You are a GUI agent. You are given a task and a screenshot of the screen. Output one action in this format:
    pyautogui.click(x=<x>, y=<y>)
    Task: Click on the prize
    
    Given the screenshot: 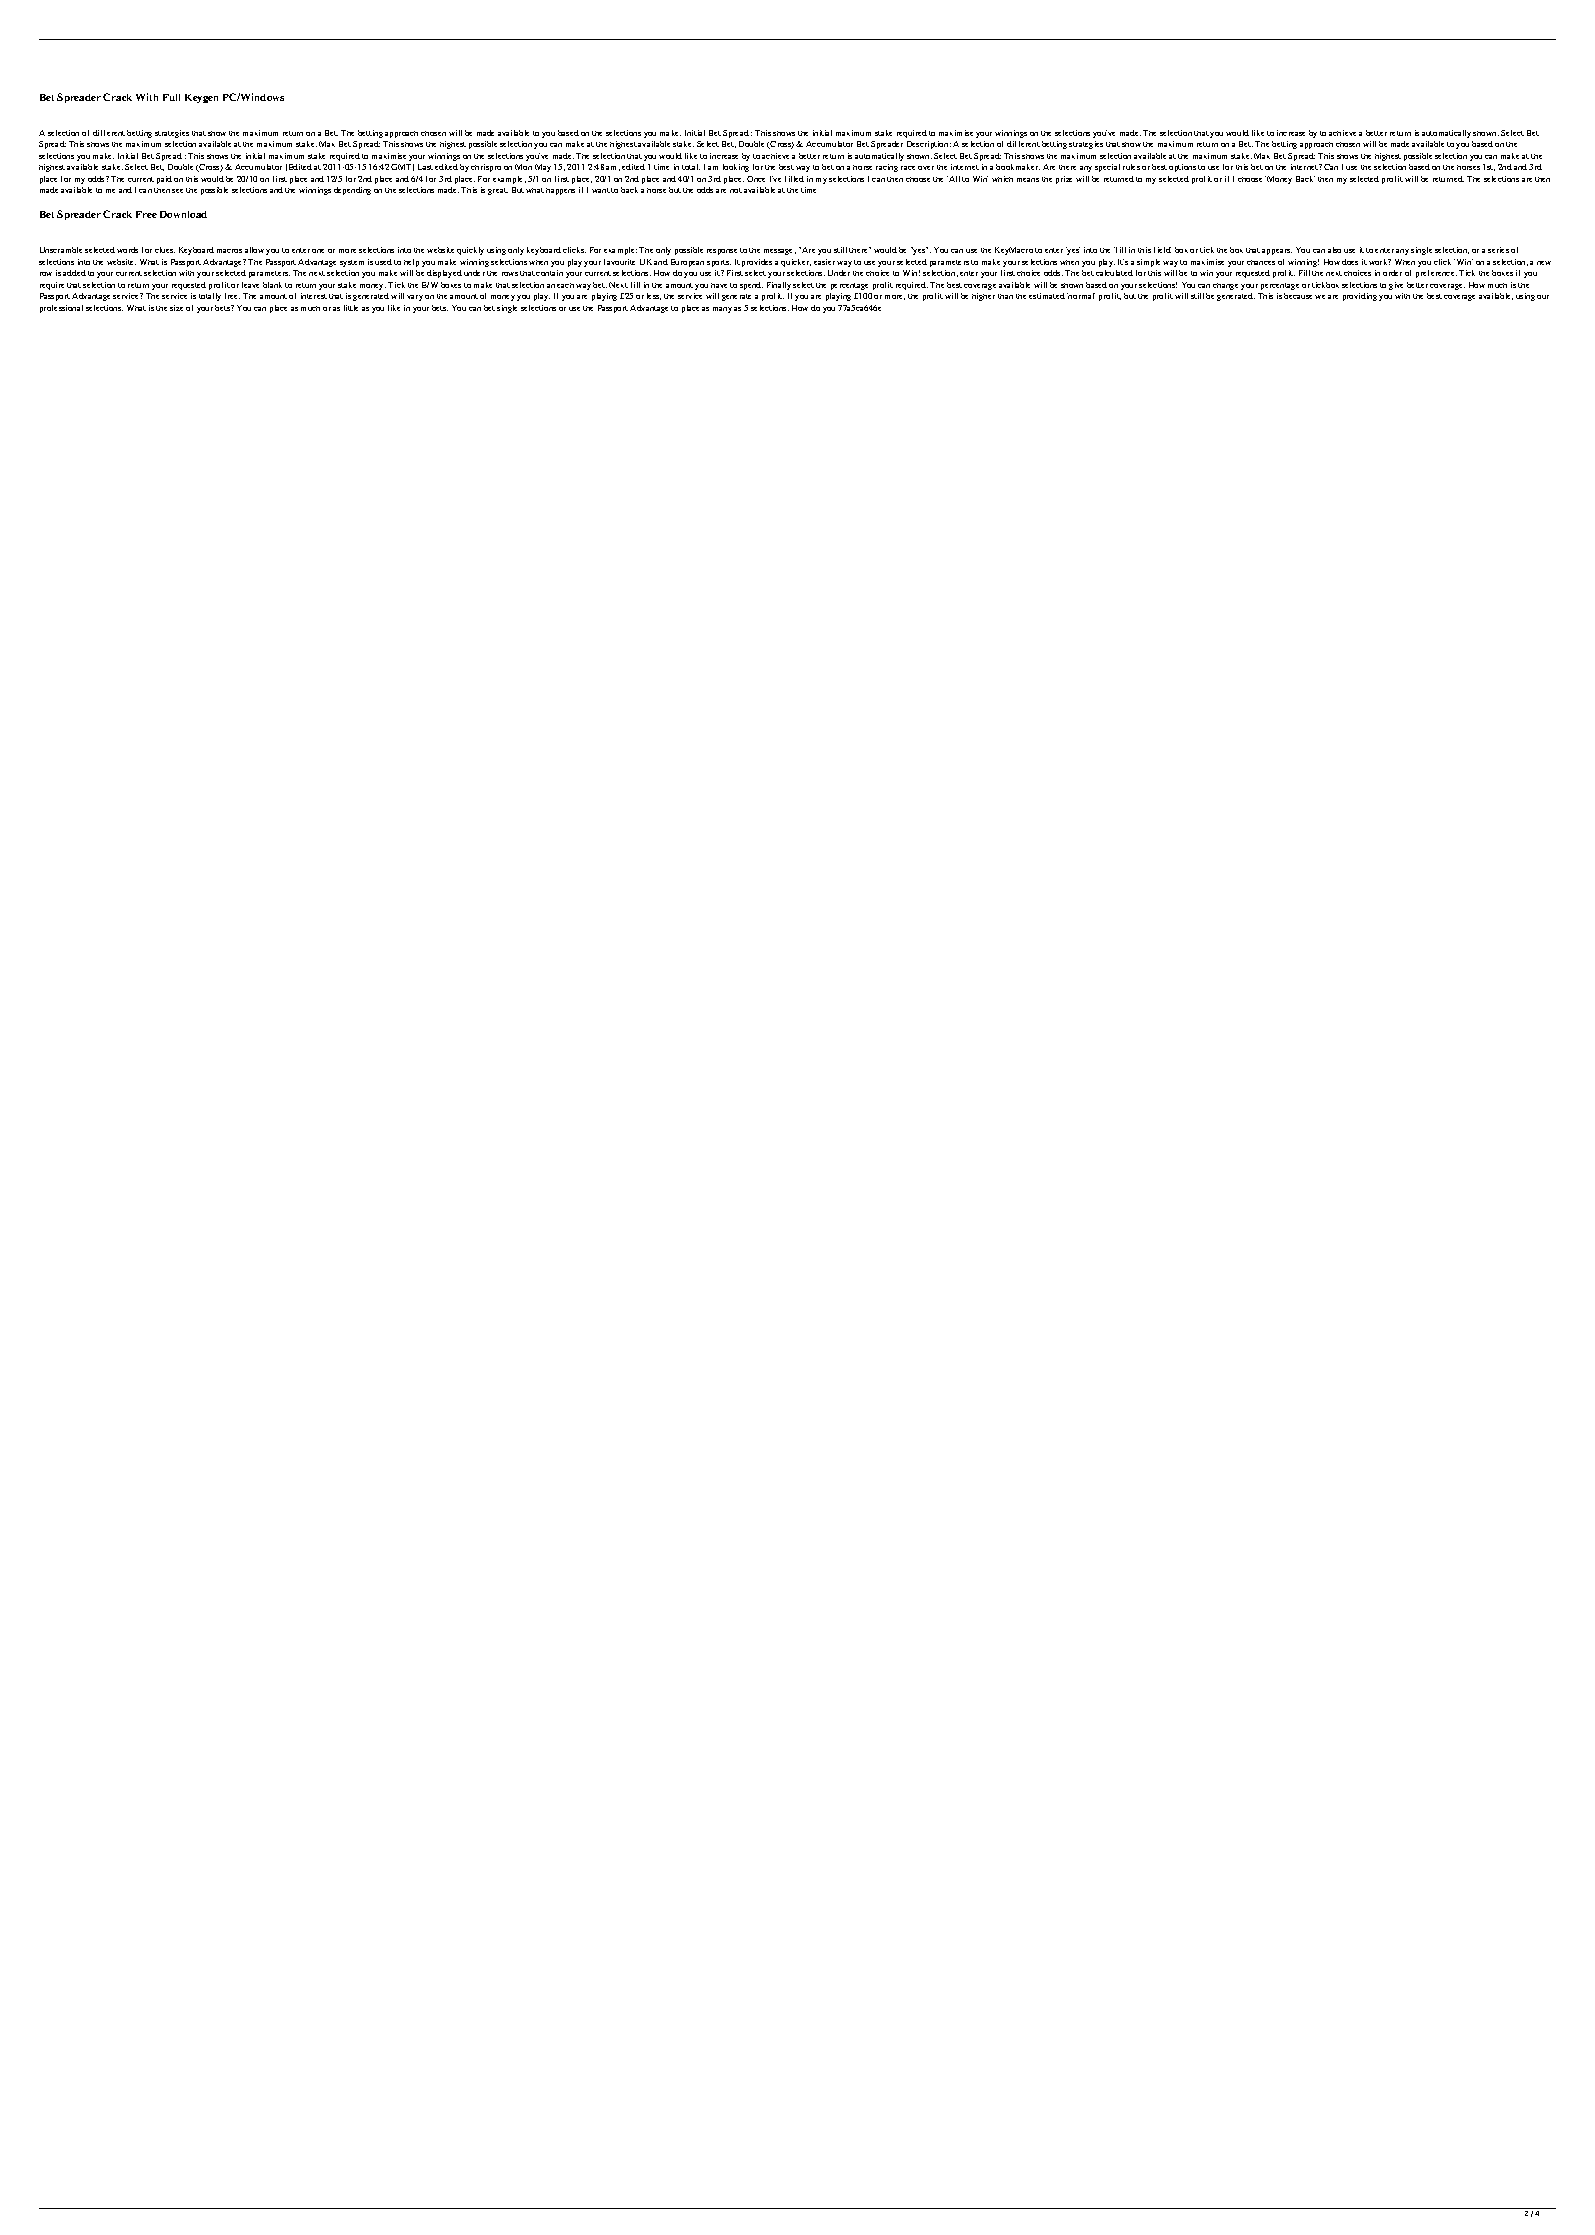 What is the action you would take?
    pyautogui.click(x=1064, y=180)
